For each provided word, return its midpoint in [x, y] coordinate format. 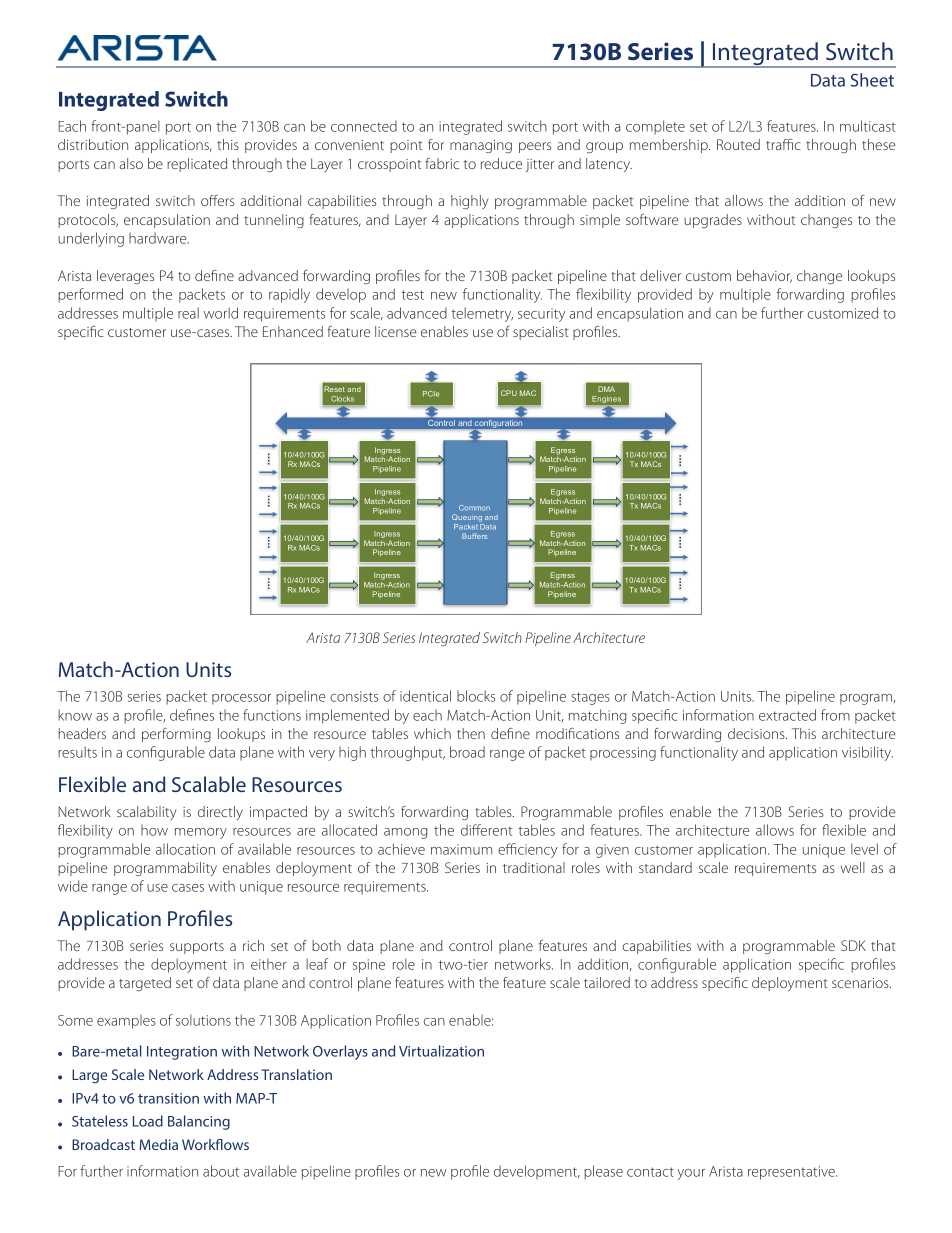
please [603, 1172]
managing [481, 146]
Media [158, 1144]
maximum [461, 849]
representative [792, 1173]
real [188, 313]
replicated [197, 165]
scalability [146, 813]
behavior [764, 276]
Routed [738, 144]
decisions [757, 733]
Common [474, 508]
